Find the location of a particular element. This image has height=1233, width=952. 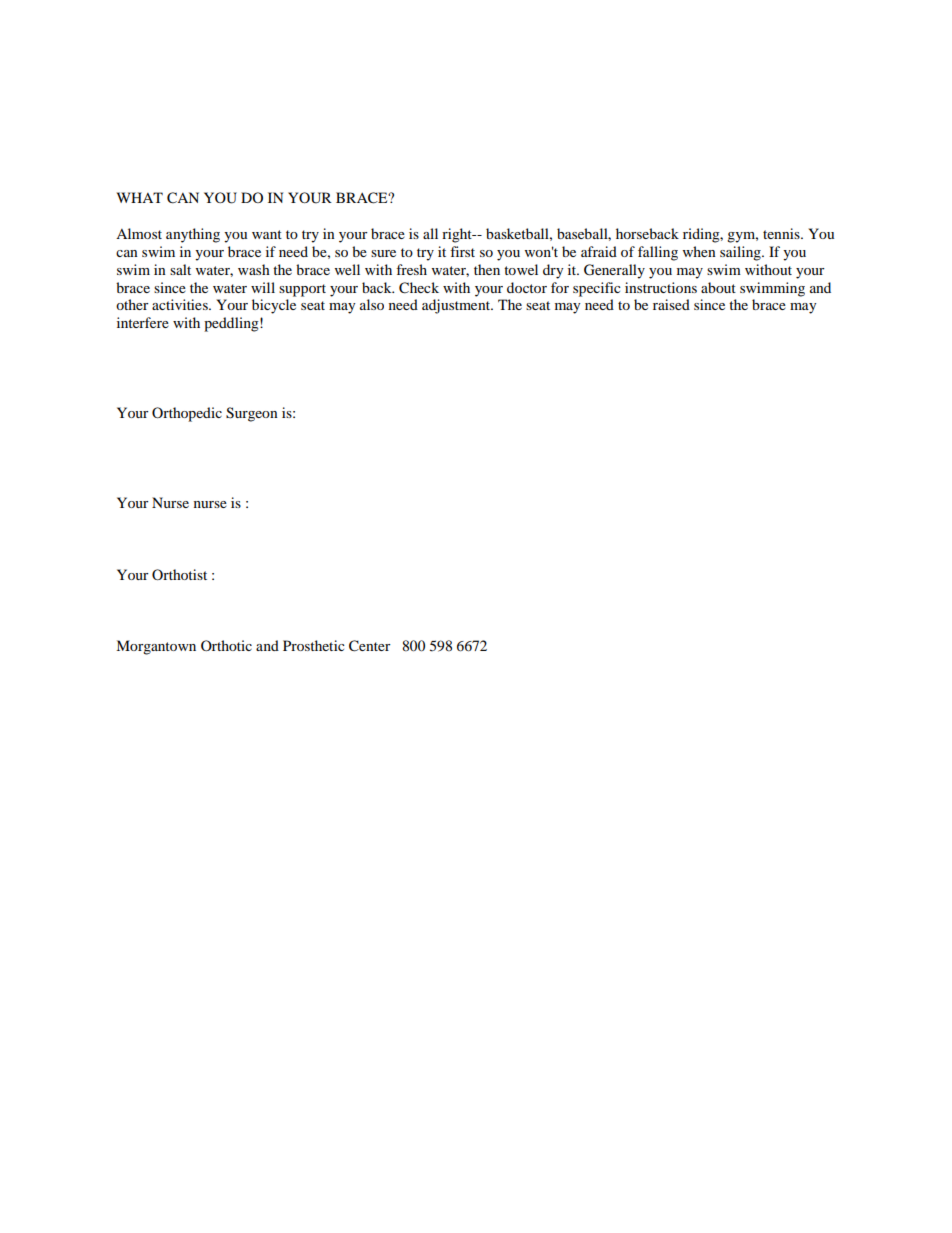

activities is located at coordinates (181, 304).
